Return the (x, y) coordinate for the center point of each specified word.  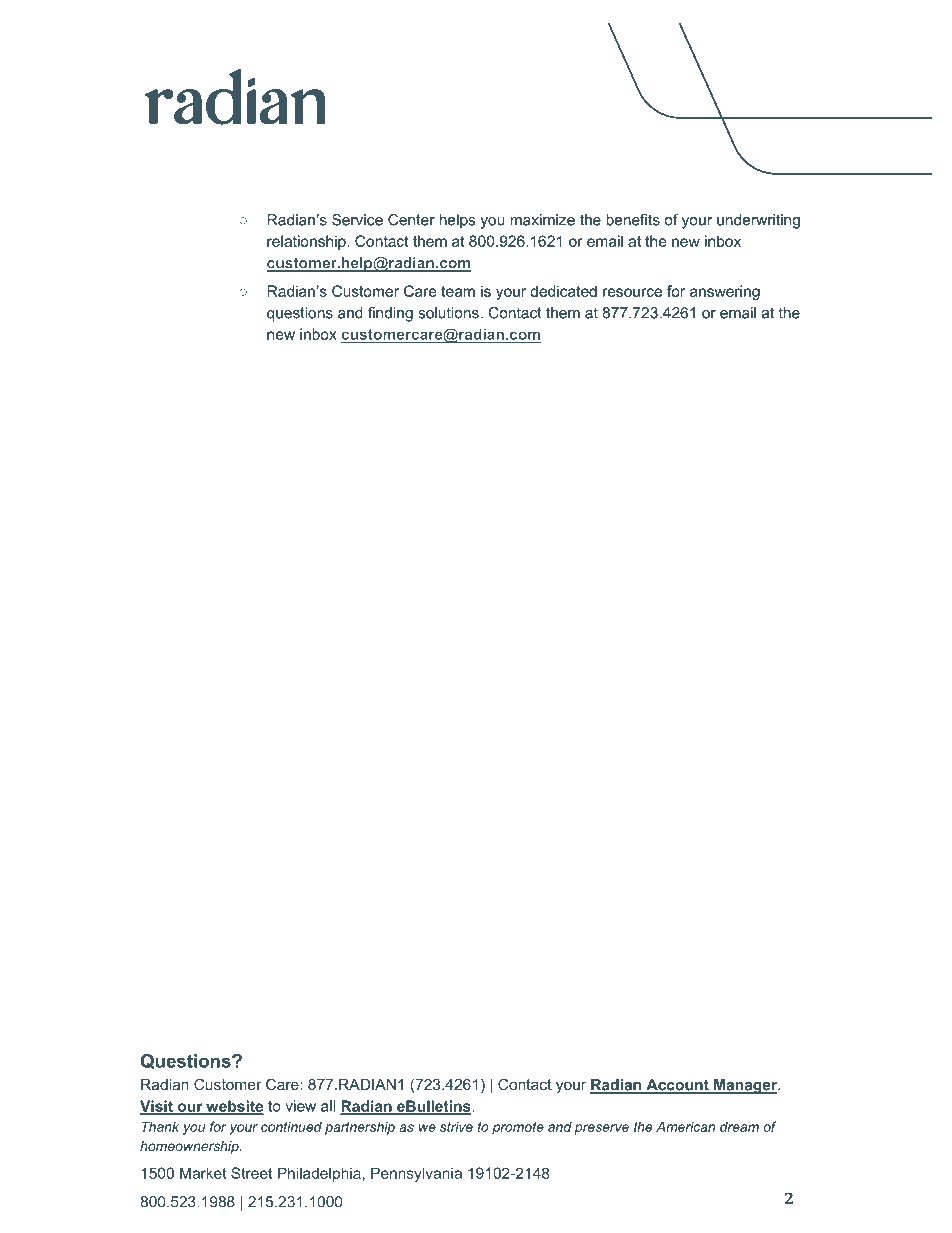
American (685, 1126)
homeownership (190, 1147)
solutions (448, 313)
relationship (307, 242)
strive (456, 1126)
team (458, 291)
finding (390, 314)
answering (725, 292)
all (328, 1106)
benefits (633, 220)
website (234, 1107)
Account (677, 1086)
